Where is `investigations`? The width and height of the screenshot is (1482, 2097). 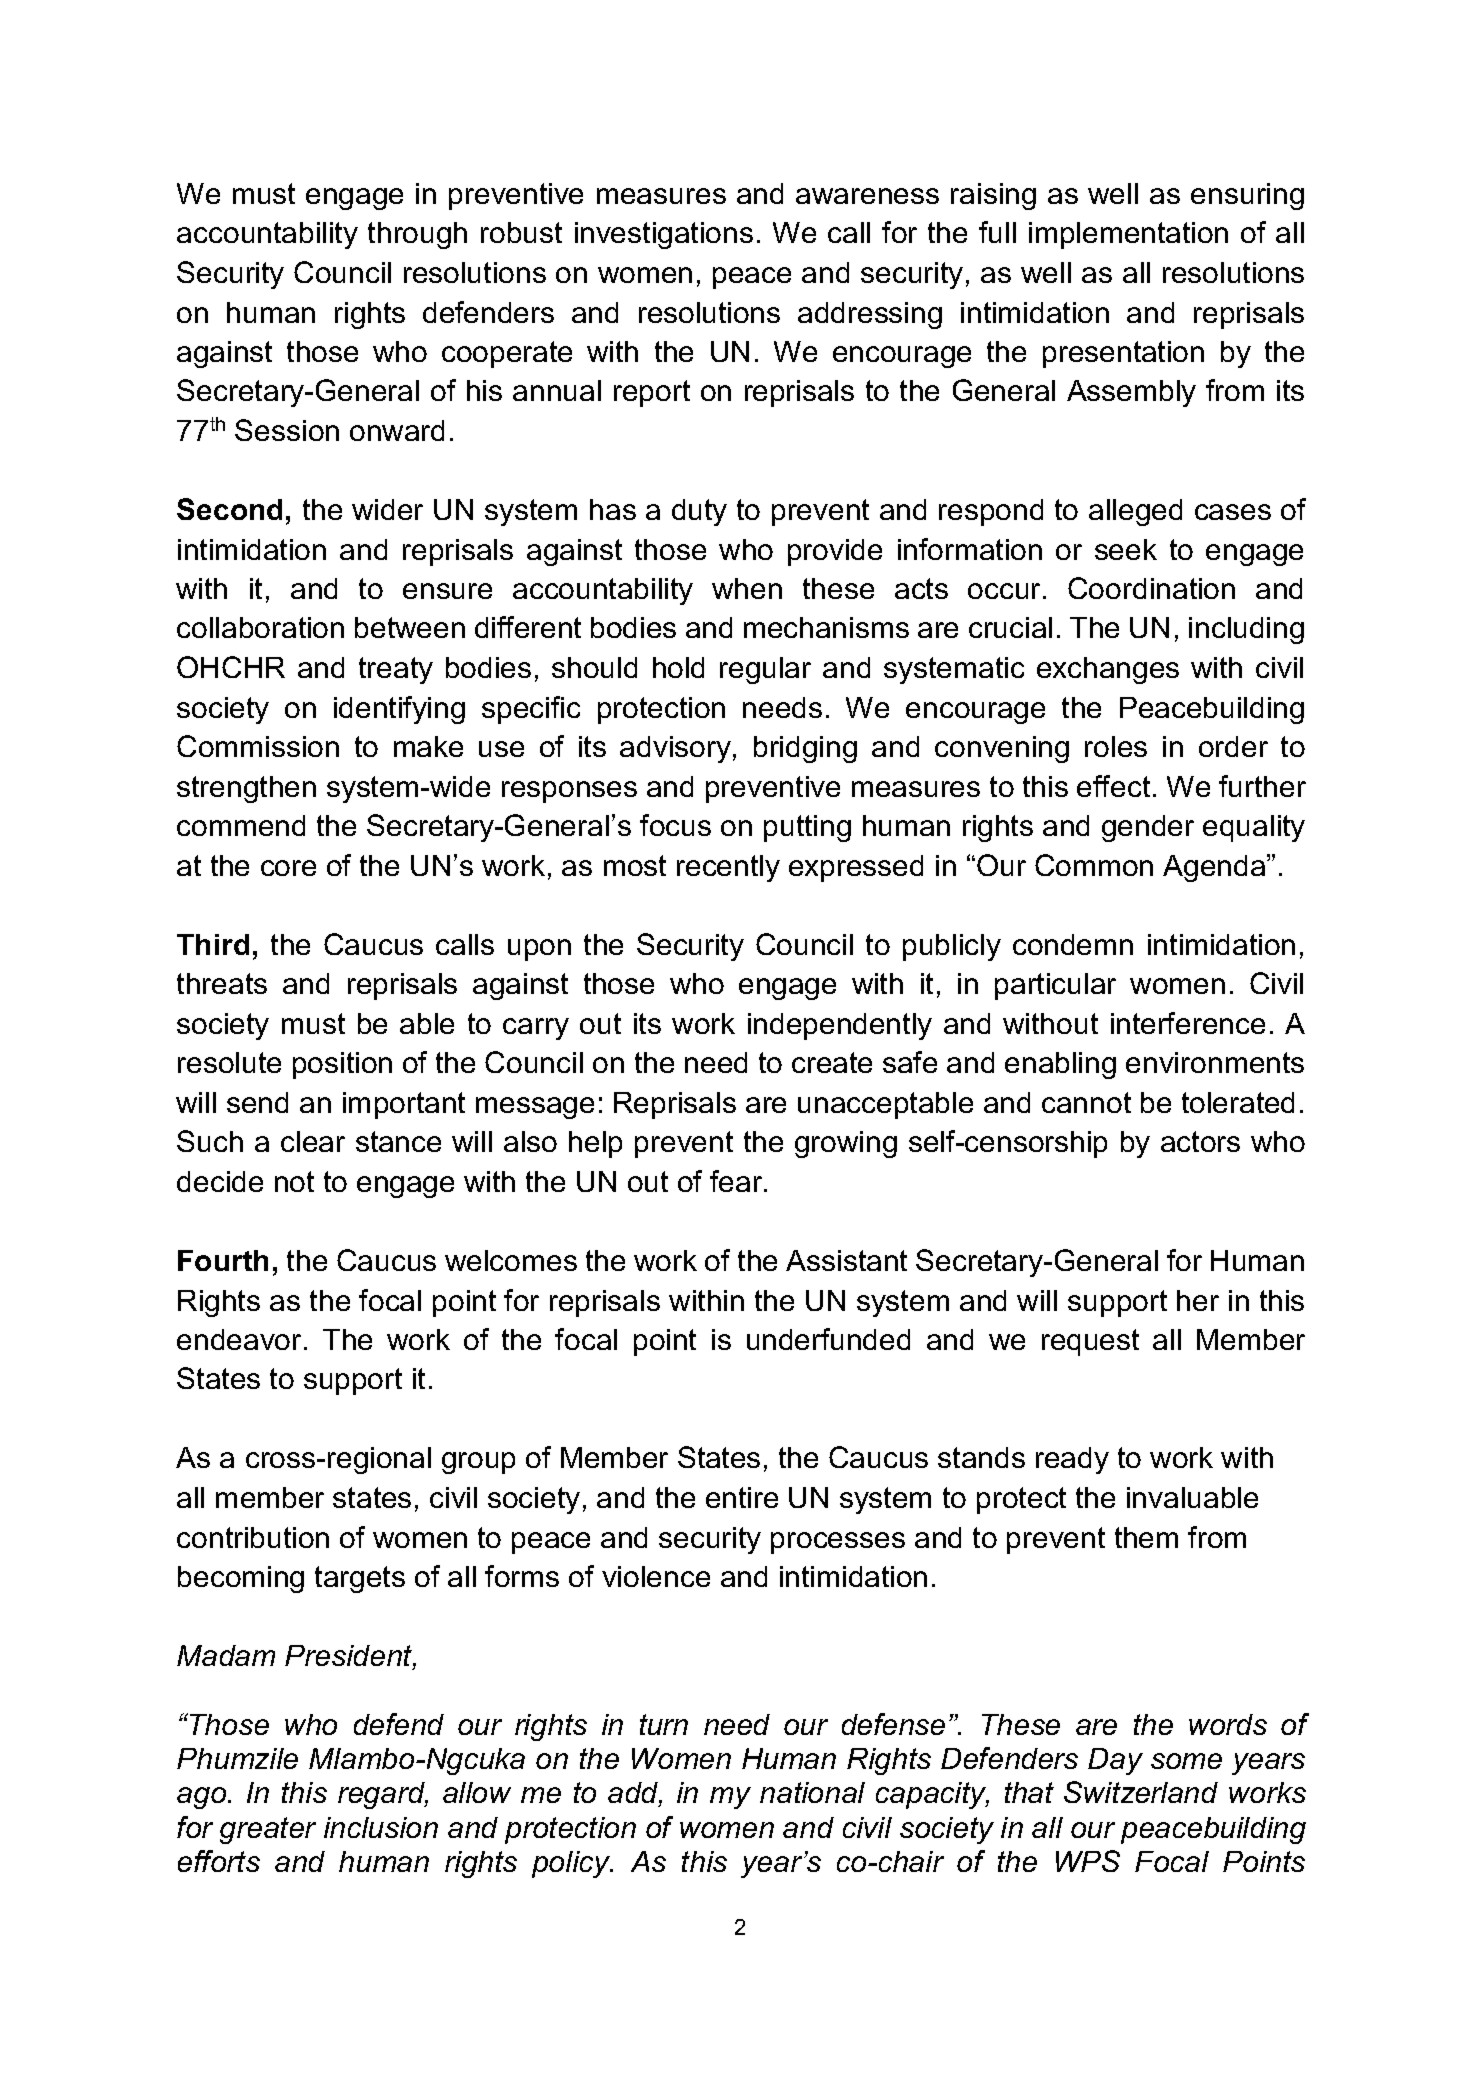
investigations is located at coordinates (664, 235).
